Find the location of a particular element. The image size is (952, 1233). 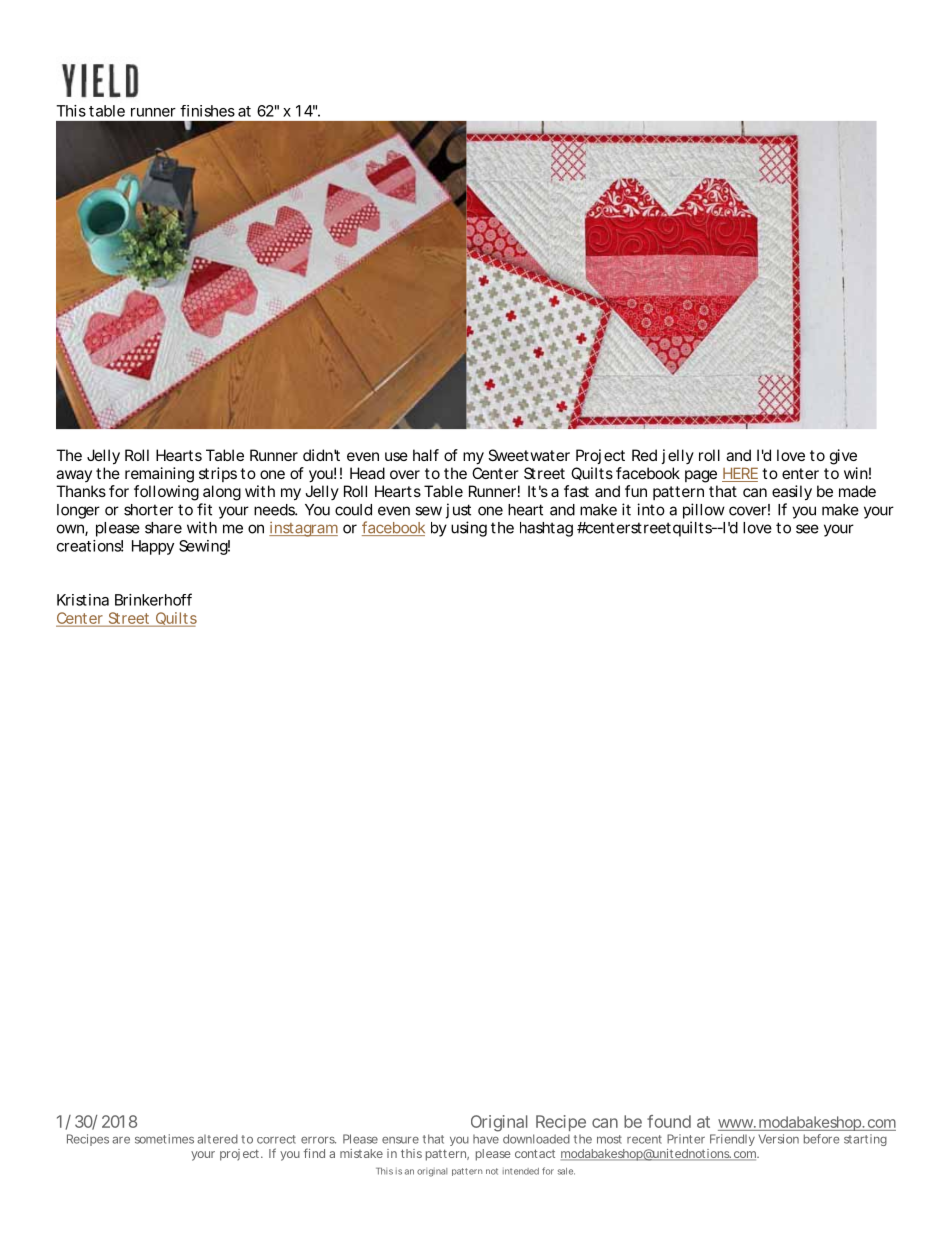

half is located at coordinates (426, 455).
